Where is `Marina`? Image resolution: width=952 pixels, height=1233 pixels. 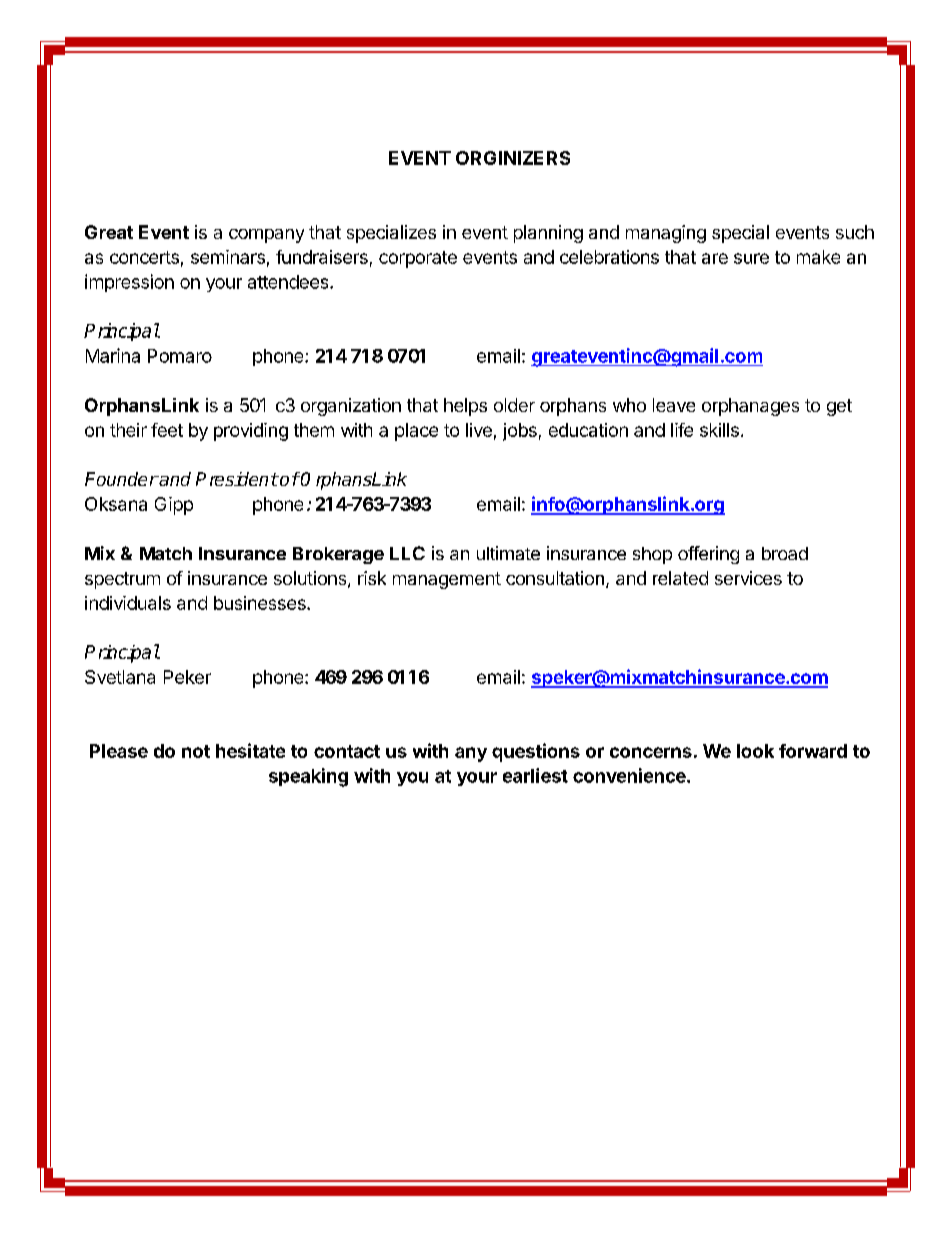 Marina is located at coordinates (113, 355).
